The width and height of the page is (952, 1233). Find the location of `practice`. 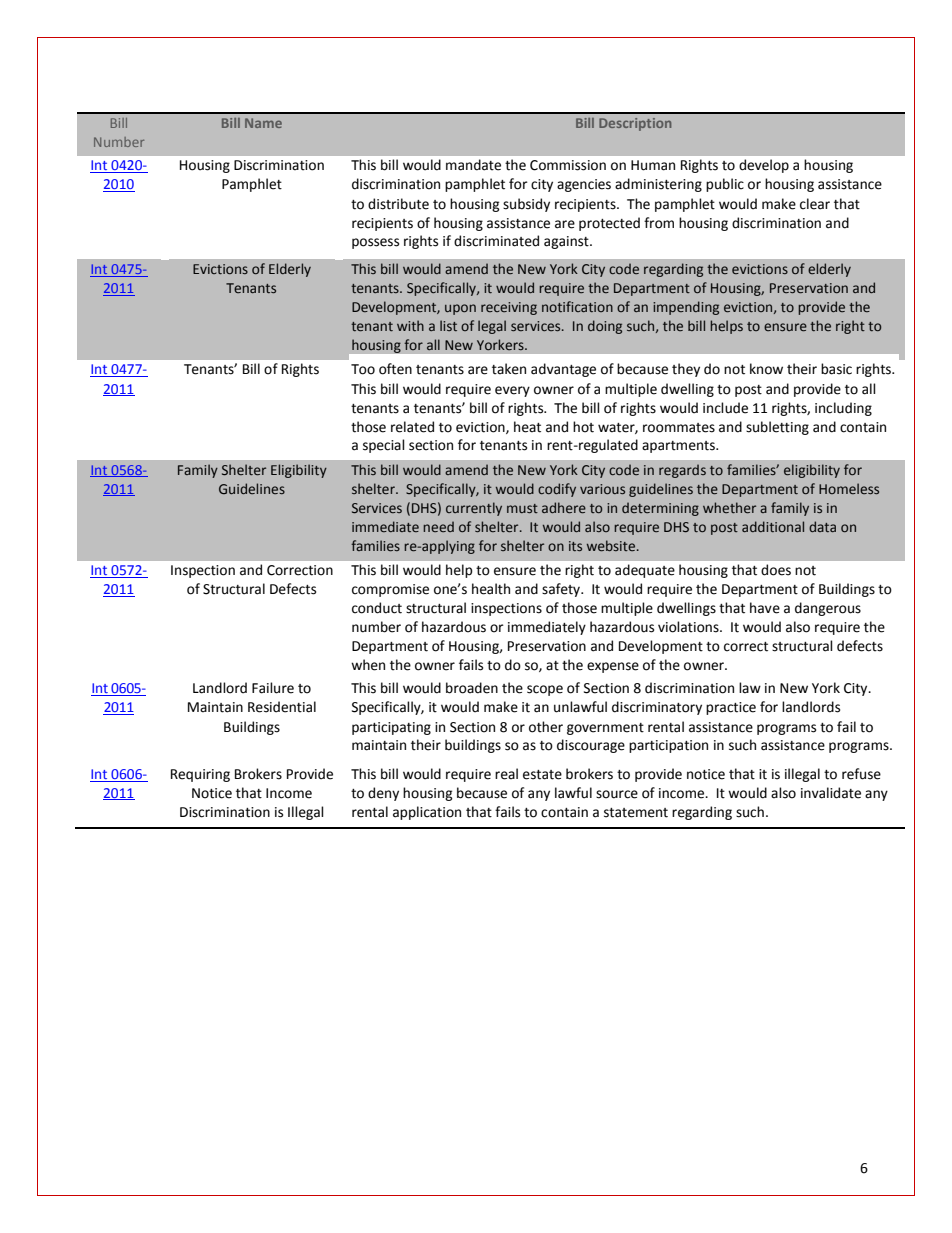

practice is located at coordinates (731, 708).
